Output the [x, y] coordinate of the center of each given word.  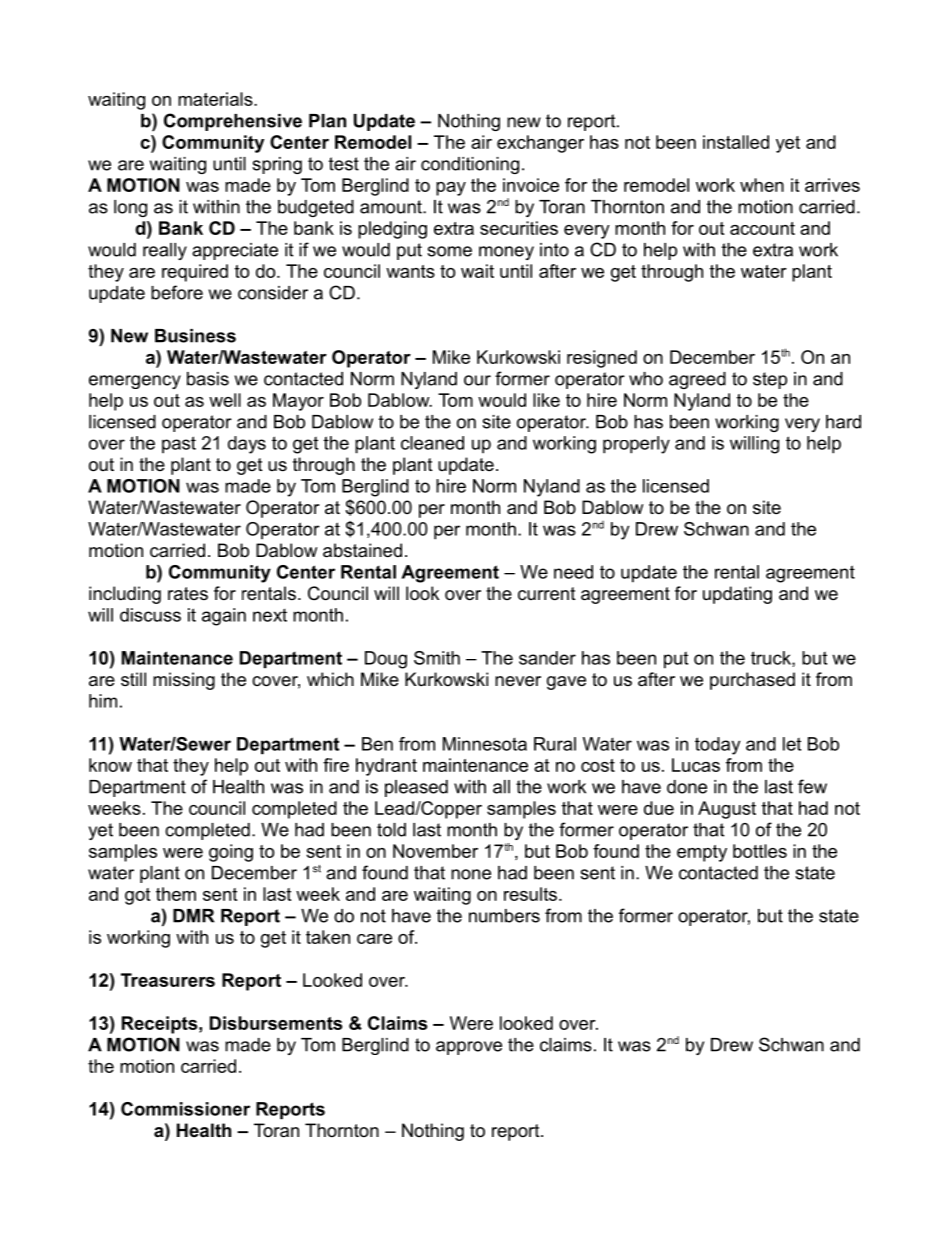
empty [702, 853]
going [231, 853]
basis [208, 379]
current [547, 594]
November [435, 851]
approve [469, 1048]
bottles [760, 851]
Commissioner [185, 1109]
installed [736, 142]
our [477, 380]
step [770, 380]
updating [737, 595]
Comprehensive [233, 122]
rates [188, 593]
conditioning [470, 165]
